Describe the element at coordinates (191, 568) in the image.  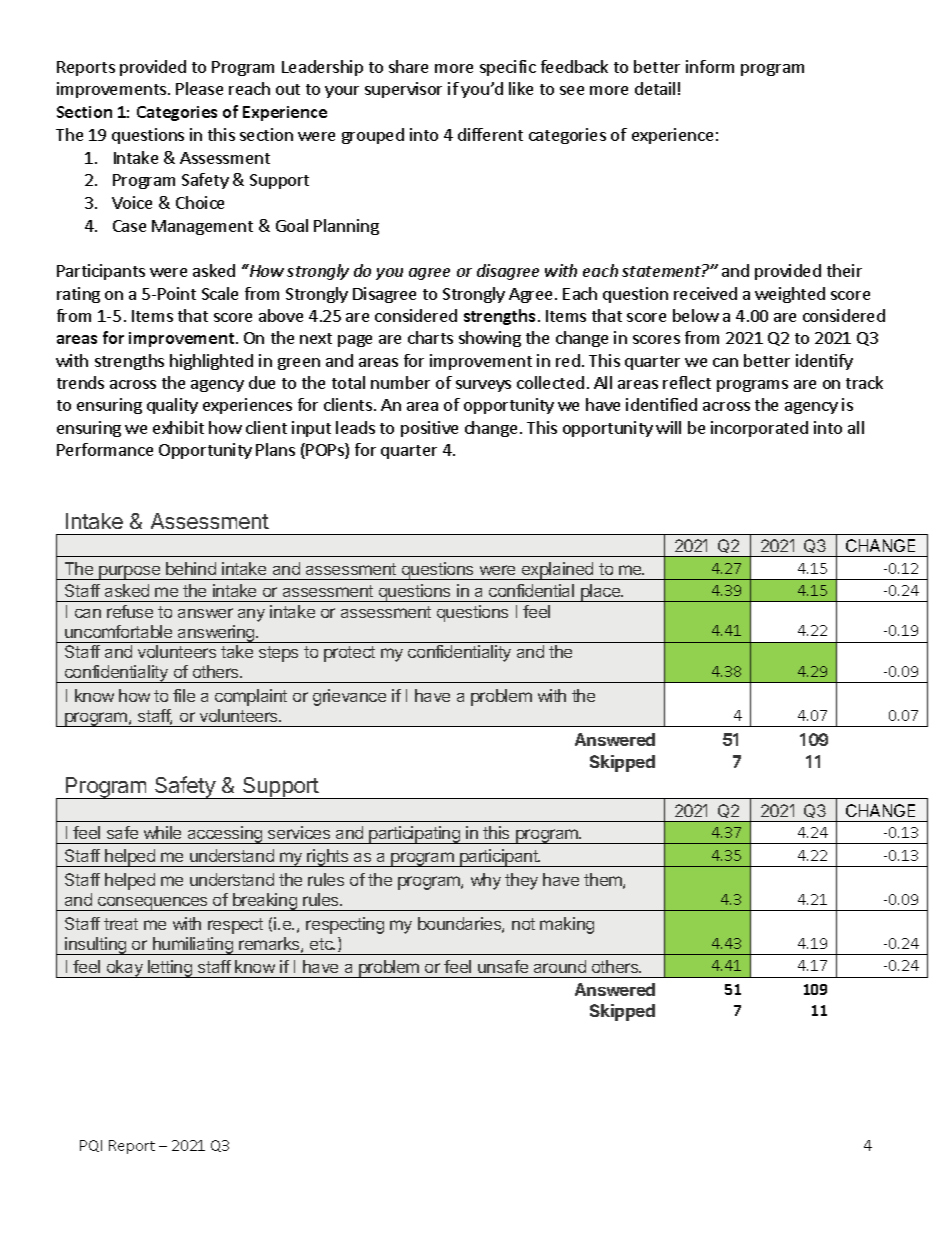
I see `behind` at that location.
